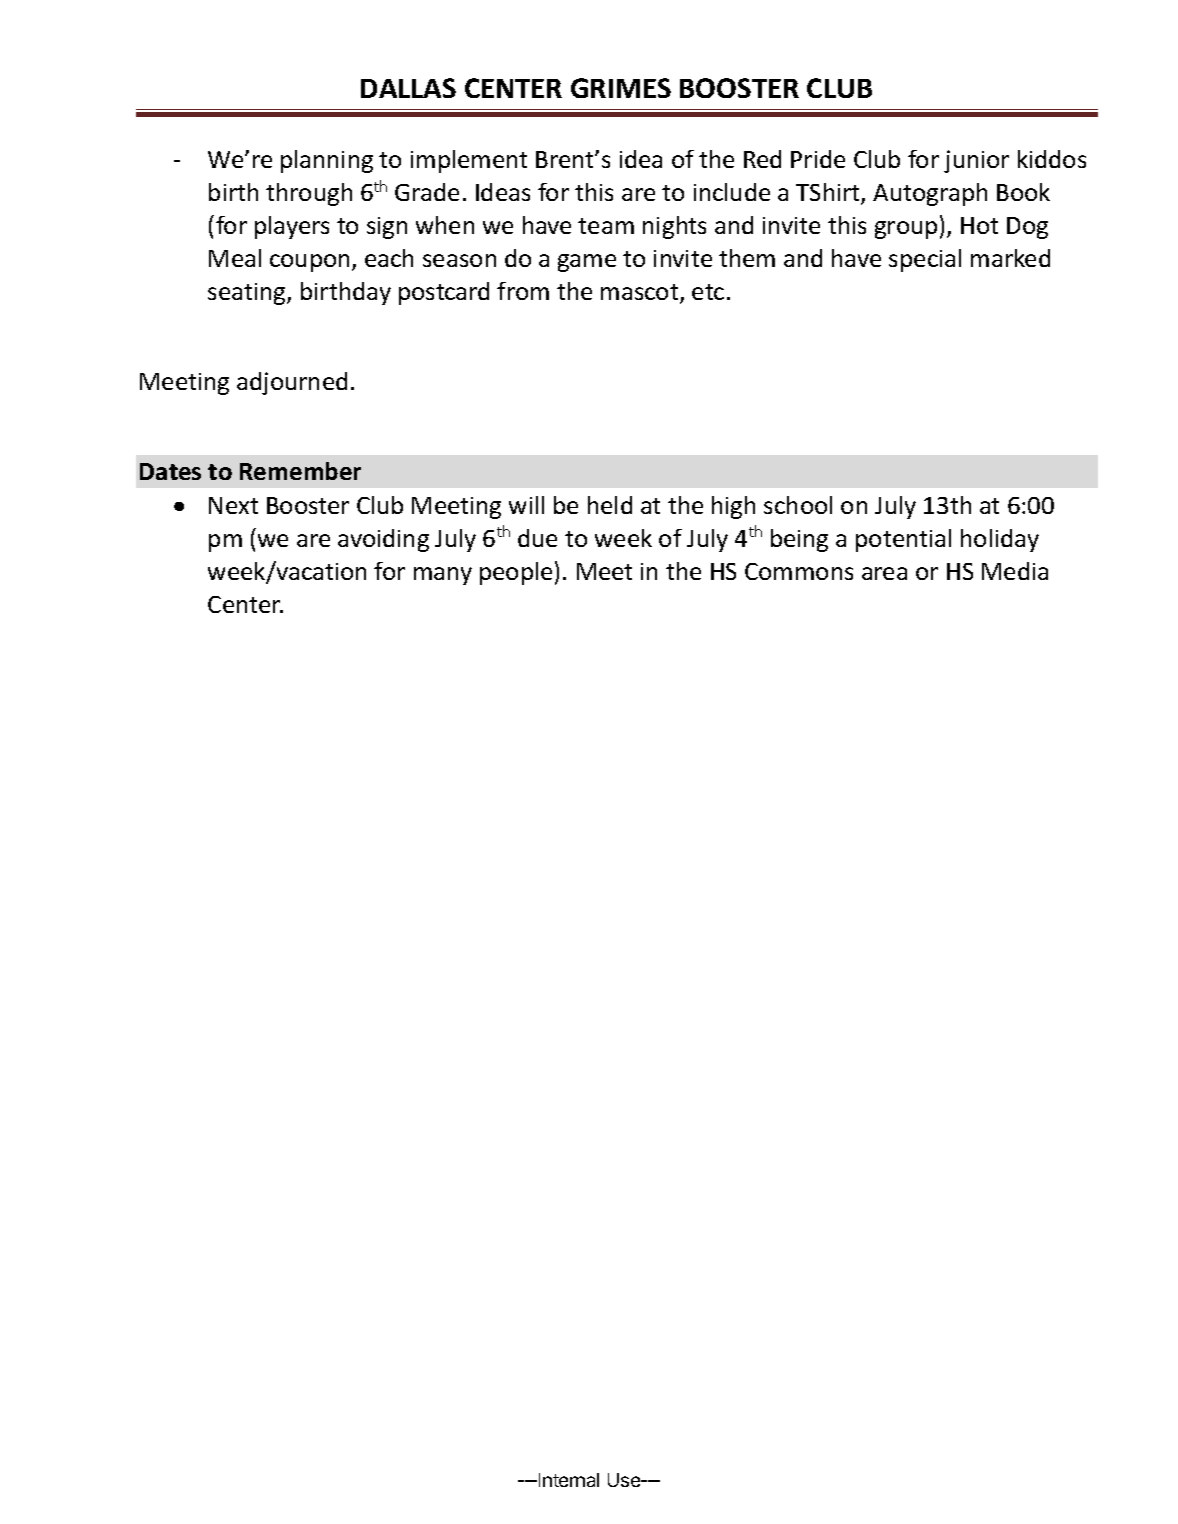 This page has width=1178, height=1524. I want to click on people, so click(516, 573).
